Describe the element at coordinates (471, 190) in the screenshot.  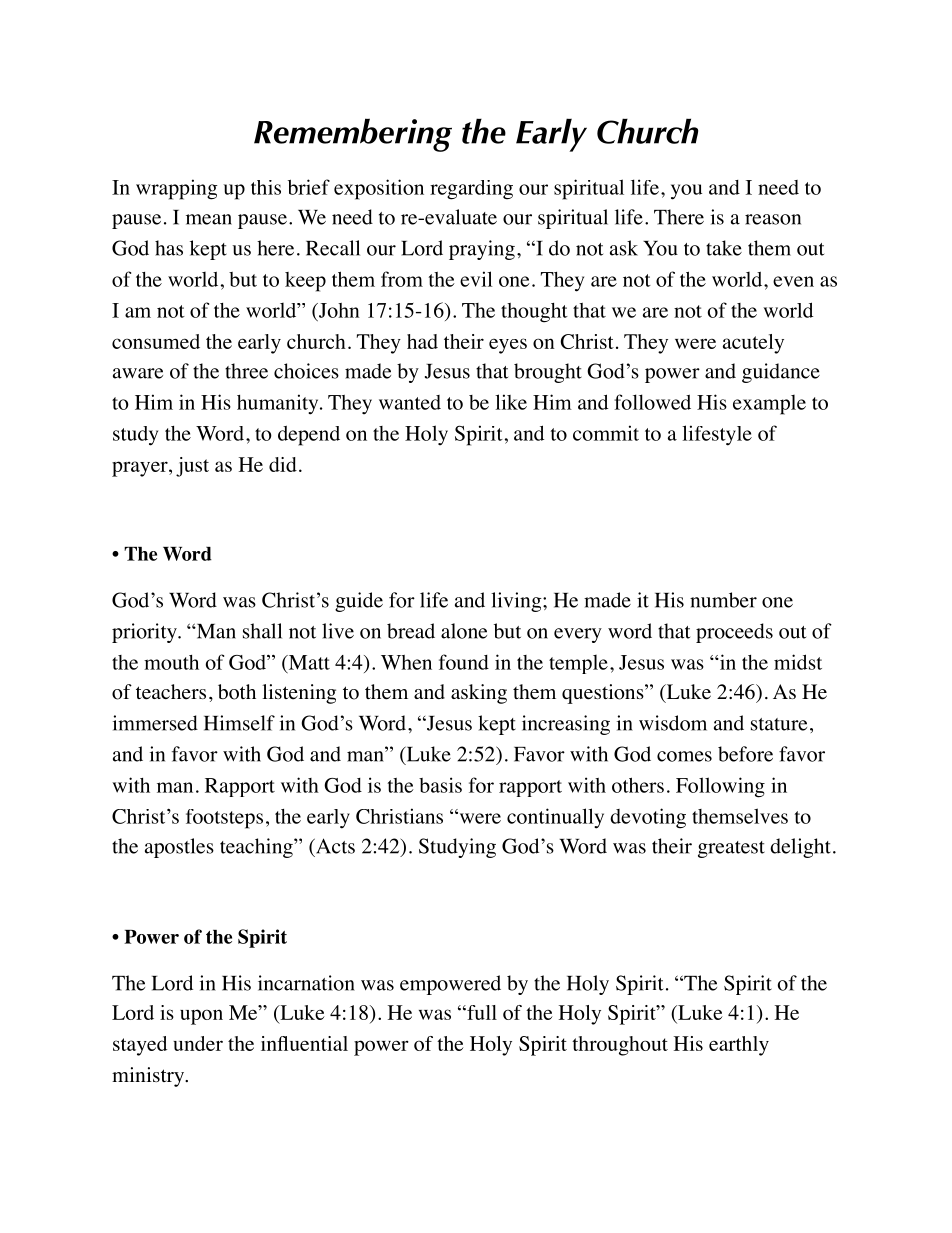
I see `regarding` at that location.
